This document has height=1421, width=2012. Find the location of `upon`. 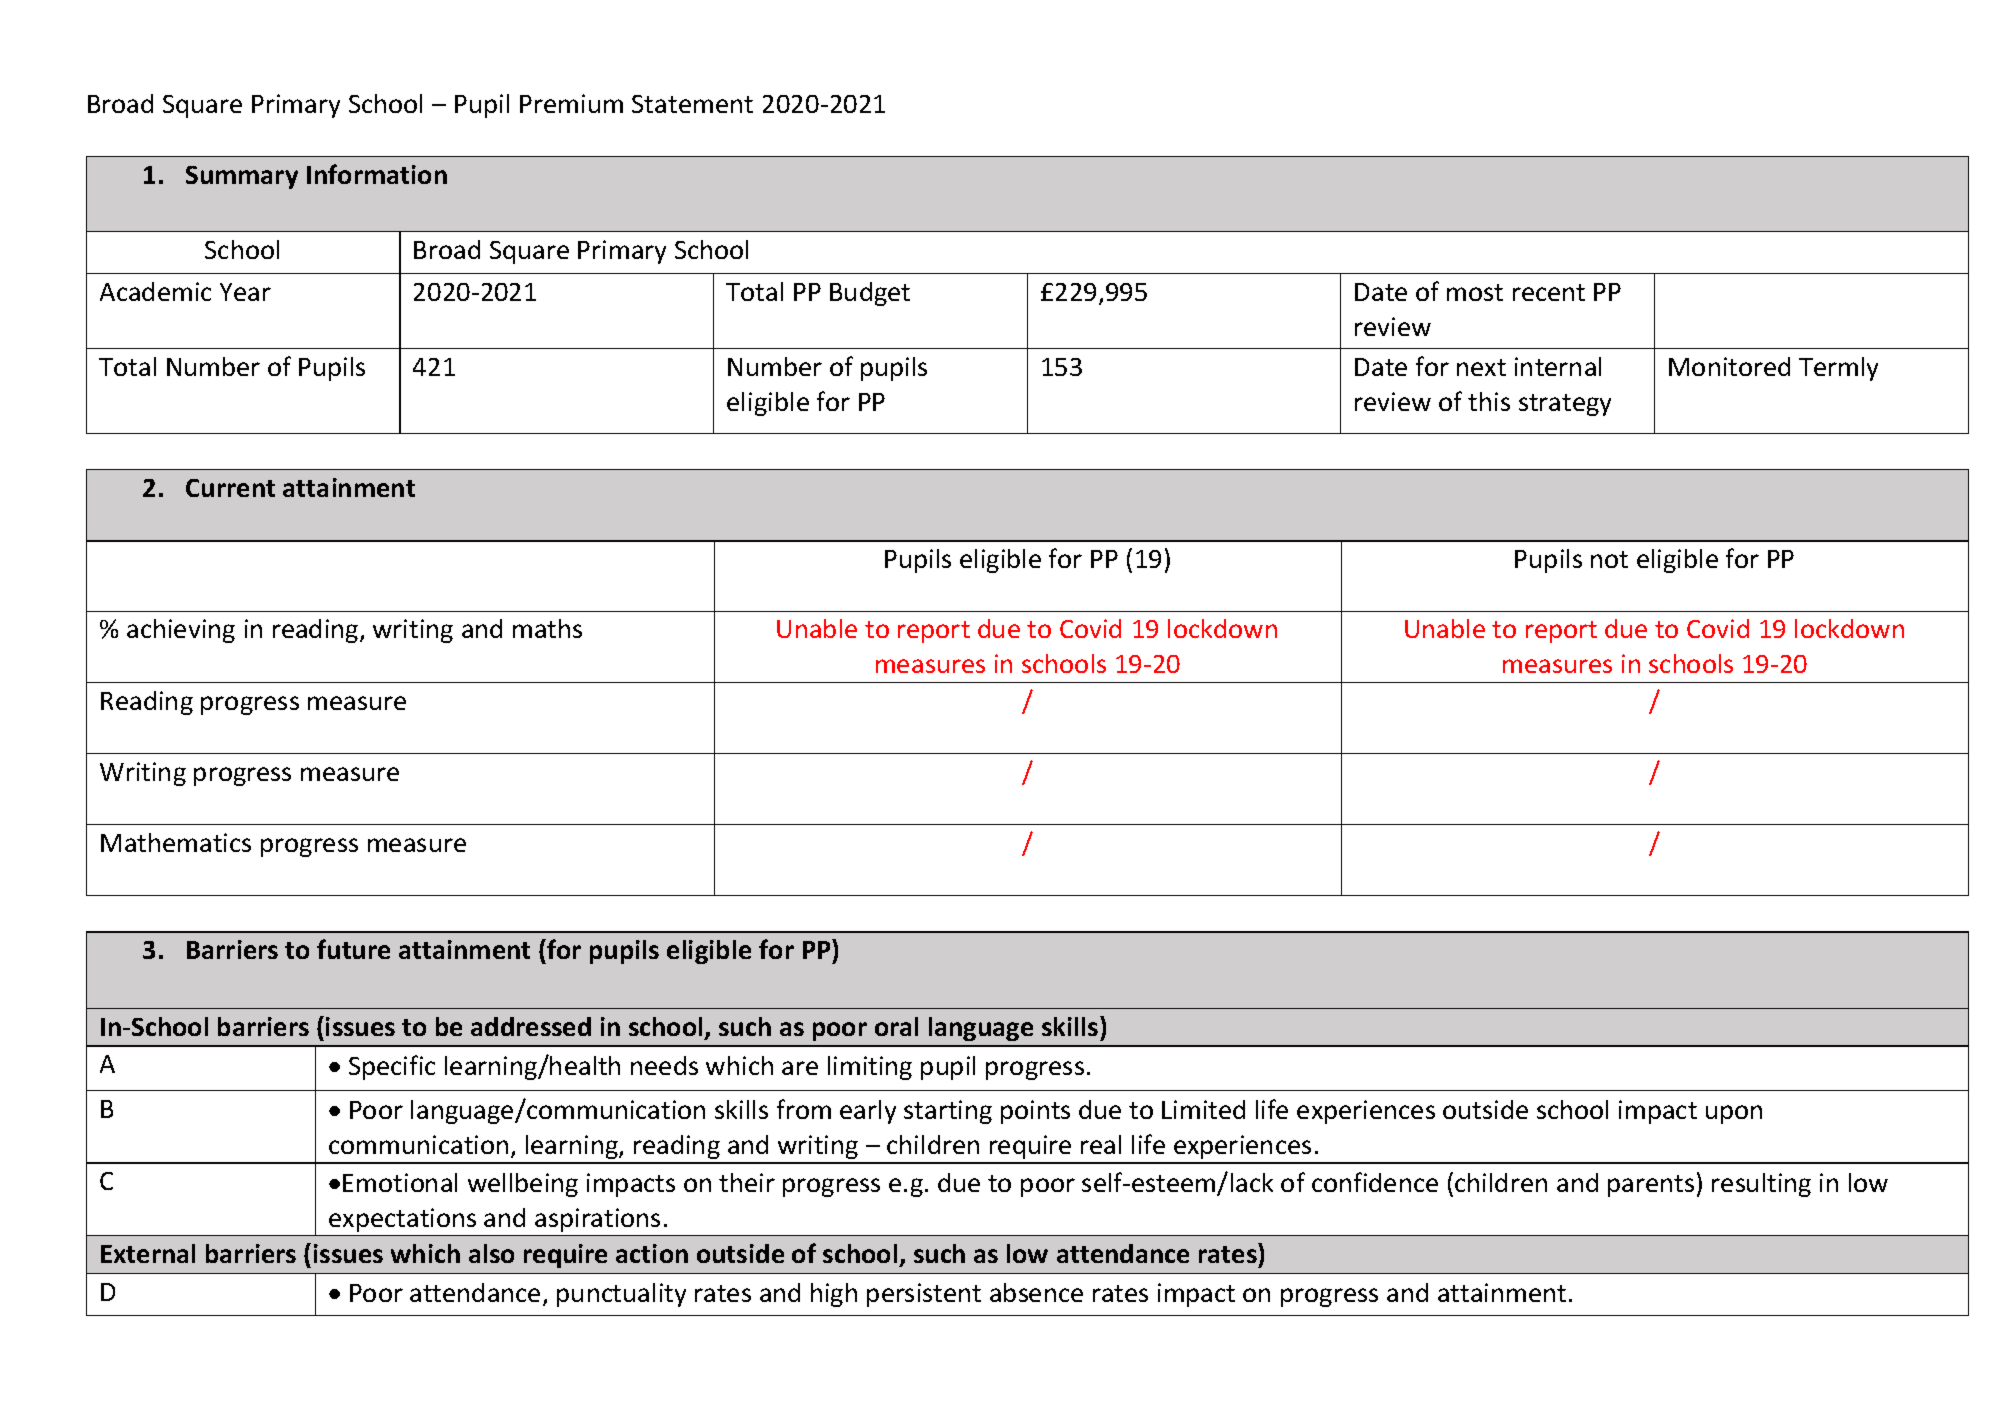

upon is located at coordinates (1734, 1114).
